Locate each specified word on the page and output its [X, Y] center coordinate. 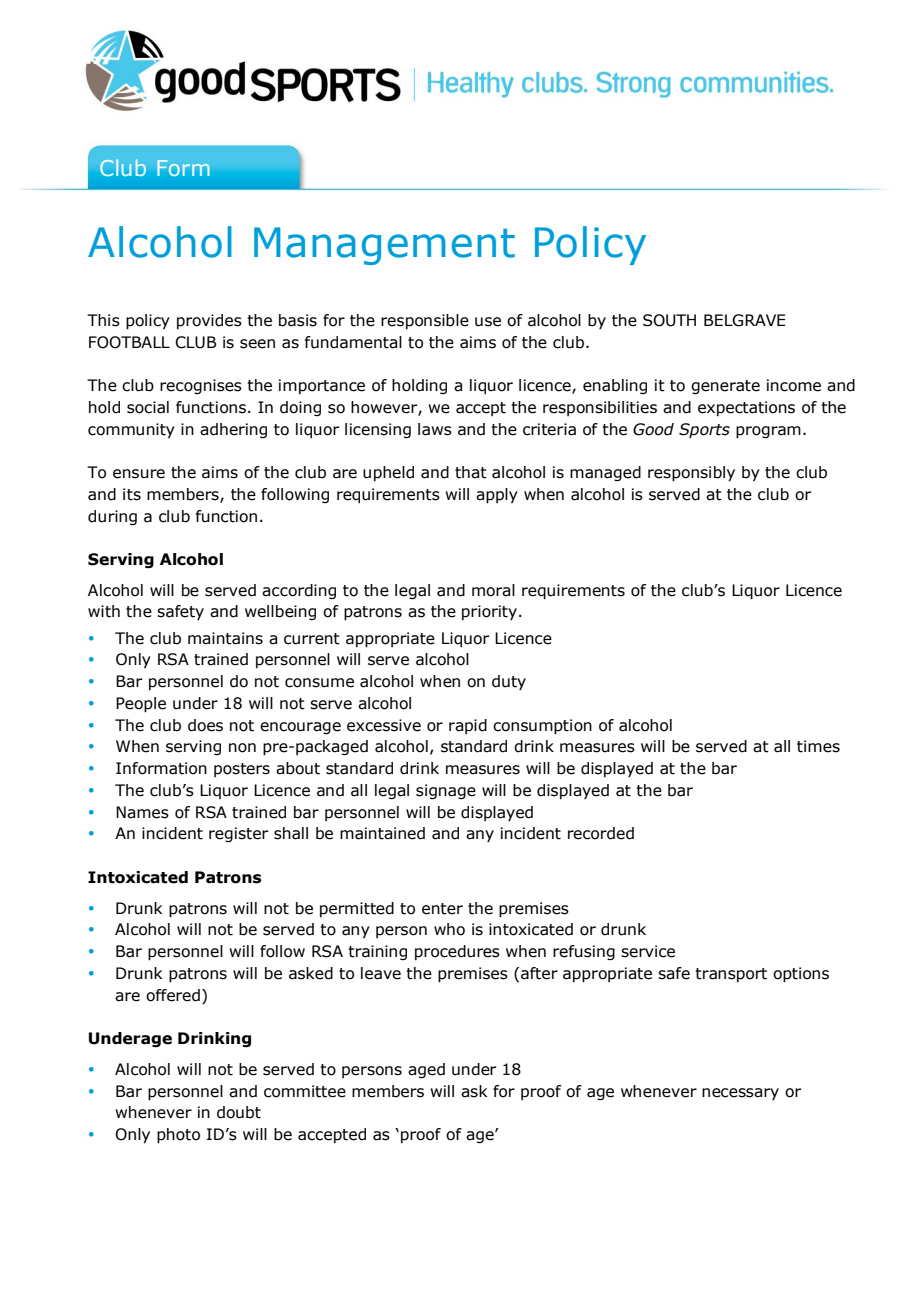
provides [209, 321]
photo [178, 1136]
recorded [601, 833]
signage [446, 791]
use [488, 322]
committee [305, 1091]
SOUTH [669, 320]
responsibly [691, 474]
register [239, 834]
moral [493, 590]
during [112, 517]
